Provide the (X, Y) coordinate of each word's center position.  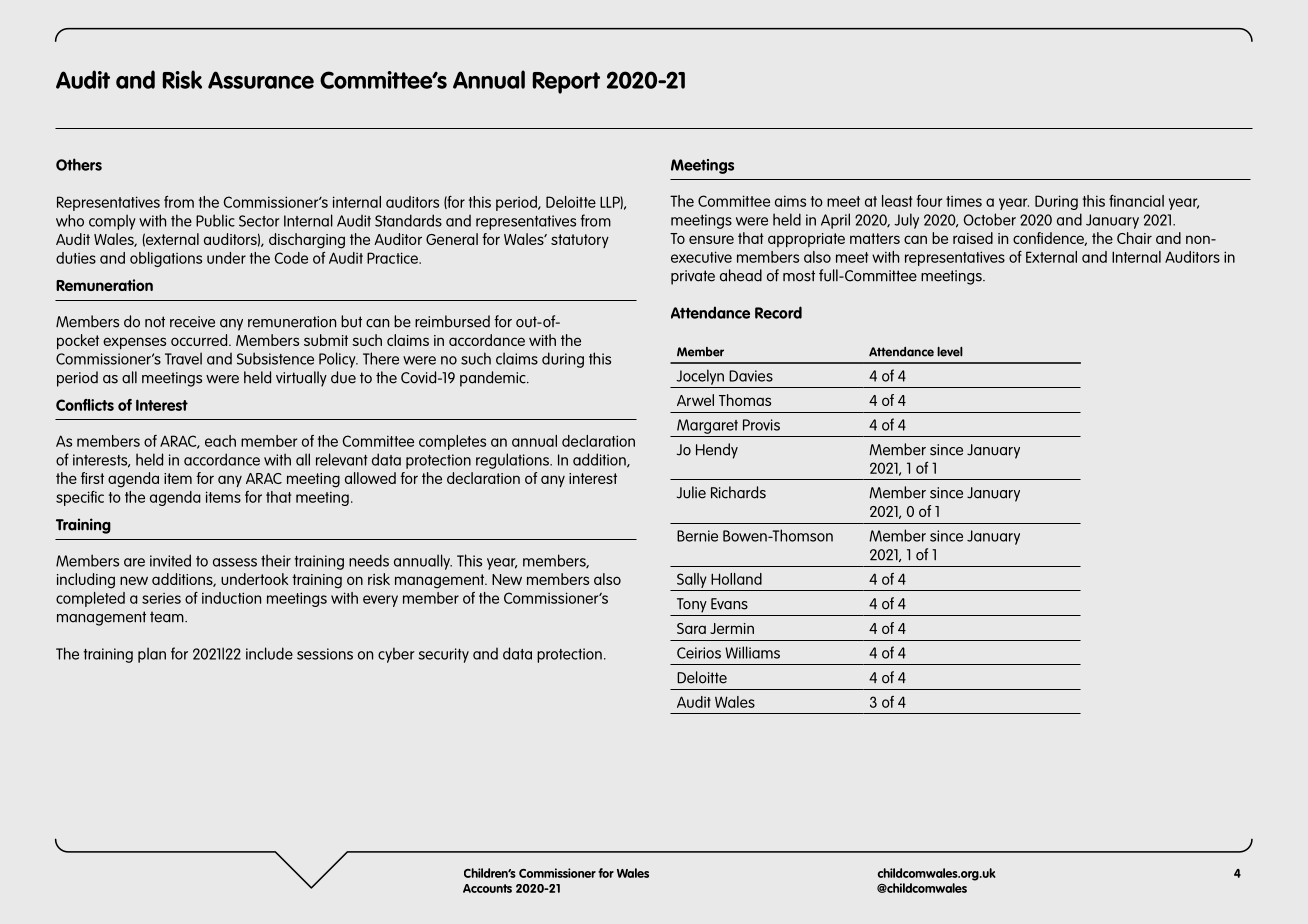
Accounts (487, 888)
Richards (738, 492)
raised (973, 238)
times (964, 201)
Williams (752, 652)
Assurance (261, 80)
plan (152, 655)
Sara (691, 628)
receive (192, 322)
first (92, 478)
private (693, 277)
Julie (691, 492)
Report (566, 83)
